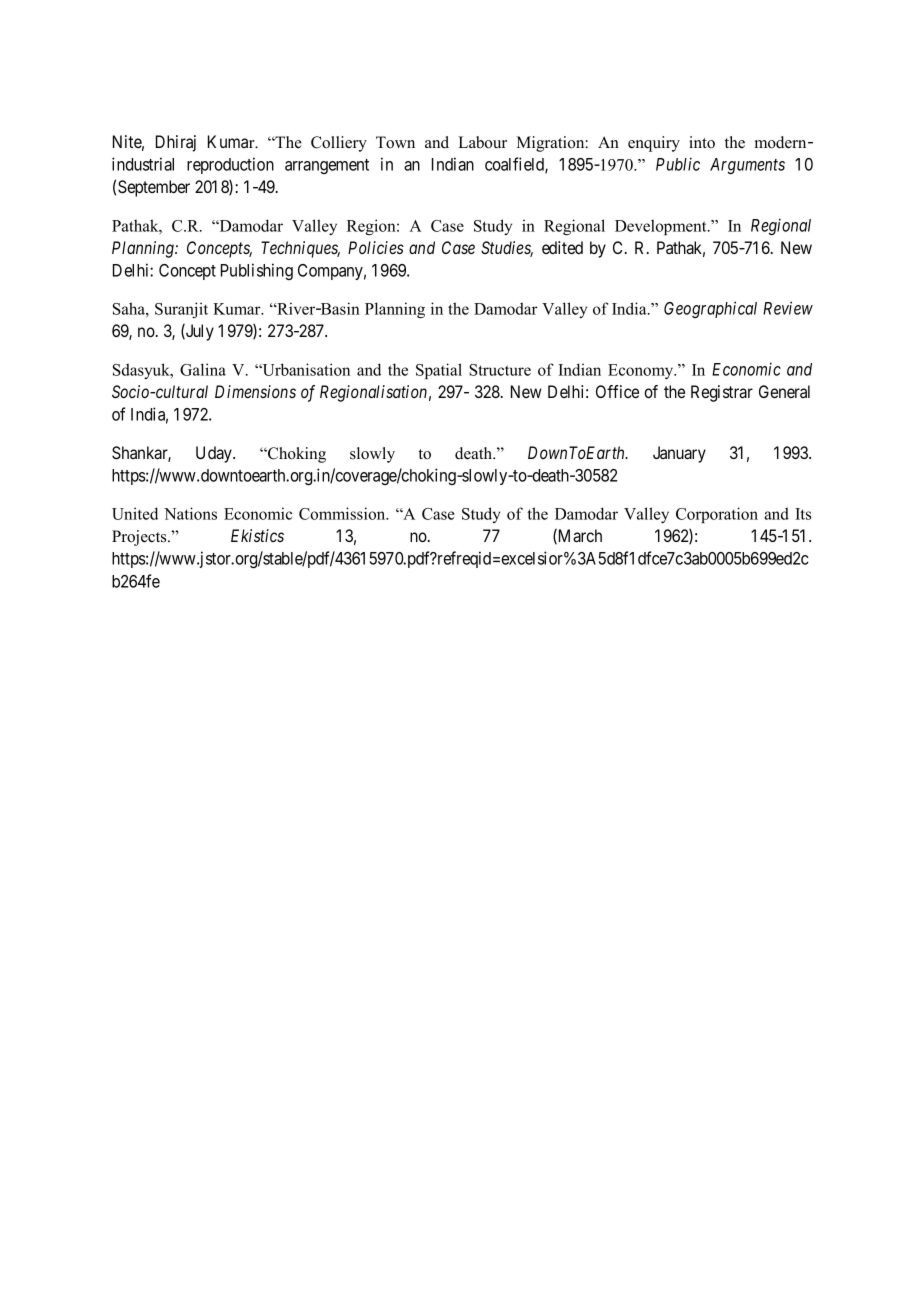  What do you see at coordinates (439, 371) in the screenshot?
I see `Spatial` at bounding box center [439, 371].
